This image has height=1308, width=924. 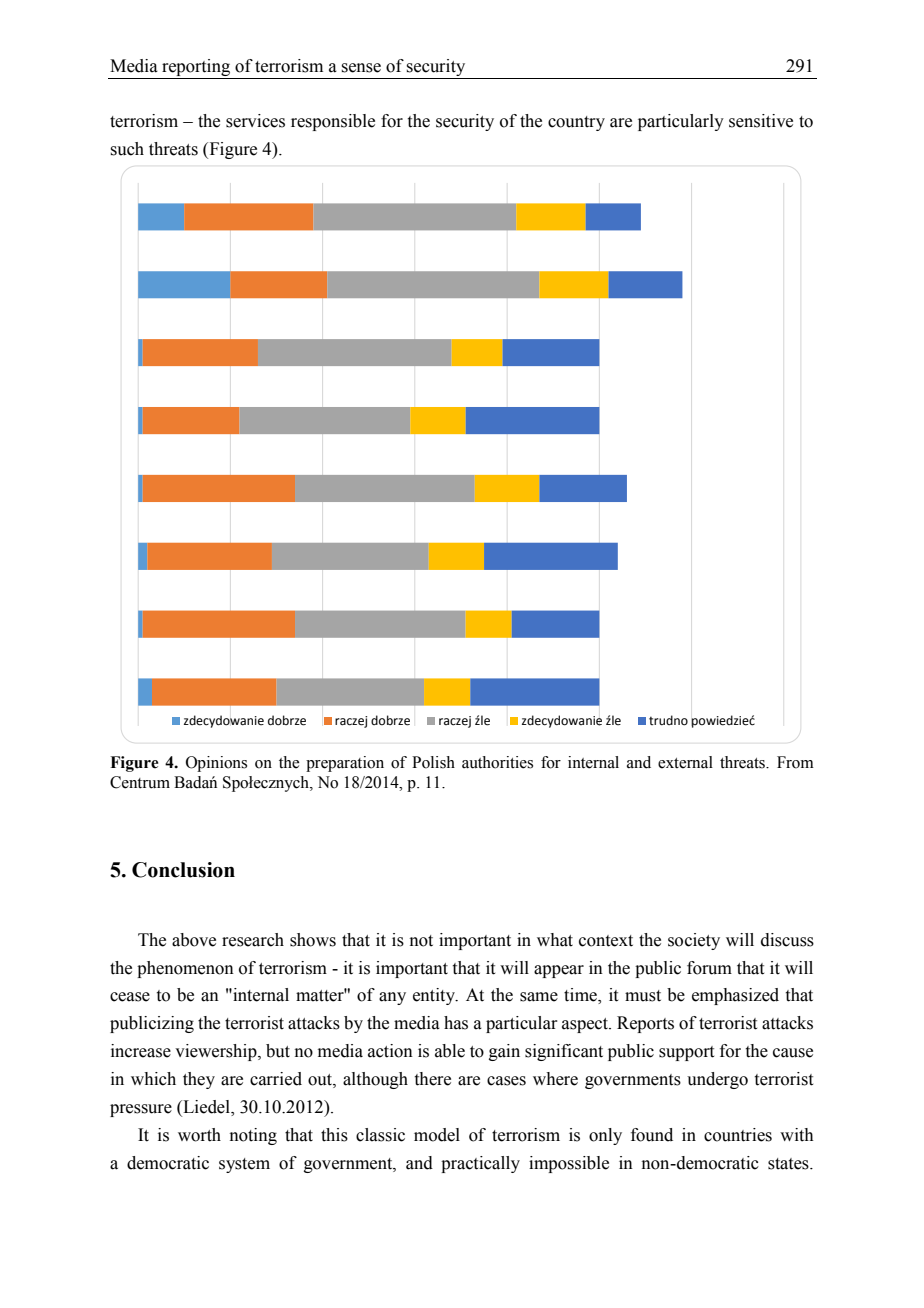 I want to click on what, so click(x=555, y=940).
